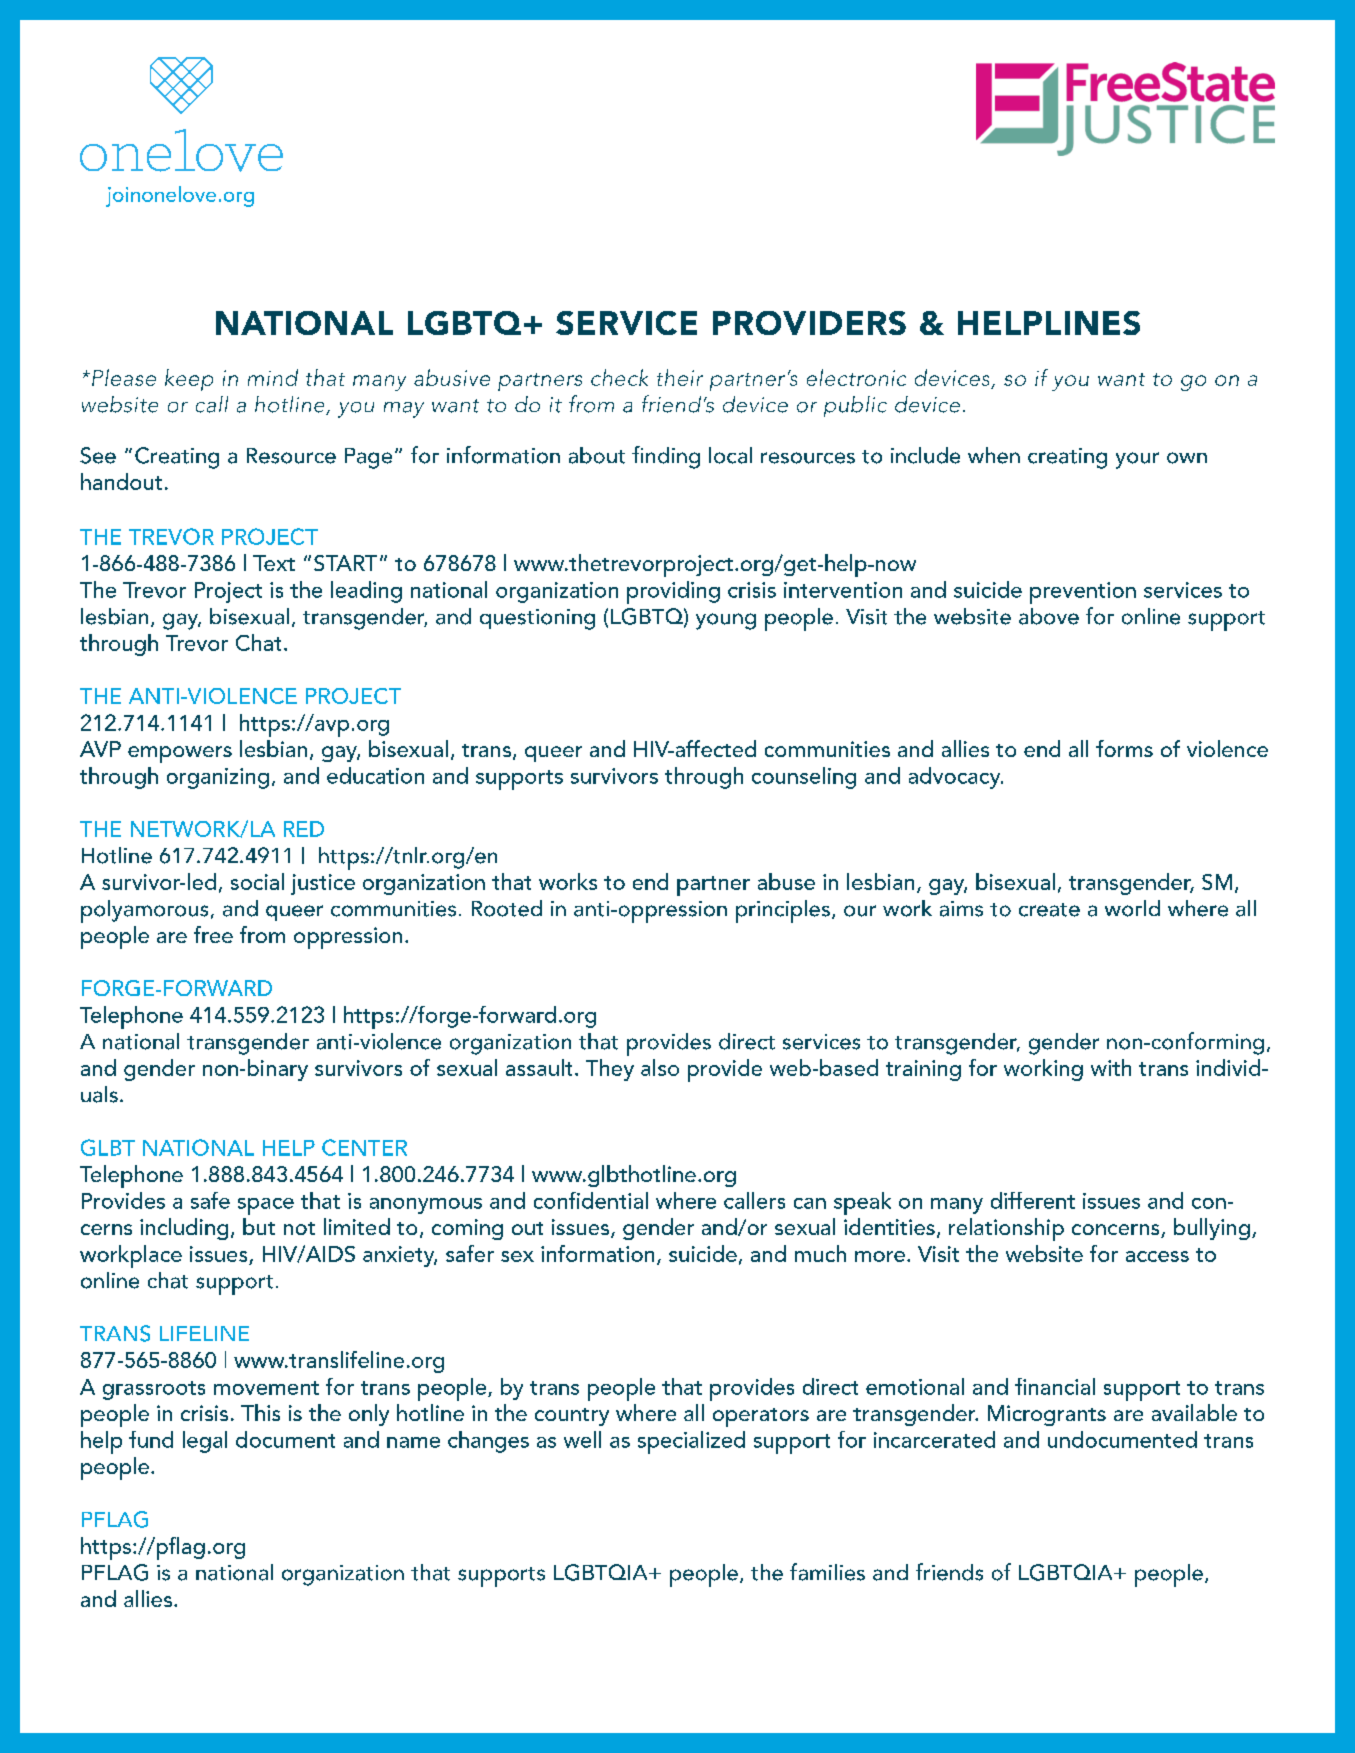  What do you see at coordinates (691, 1442) in the screenshot?
I see `specialized` at bounding box center [691, 1442].
